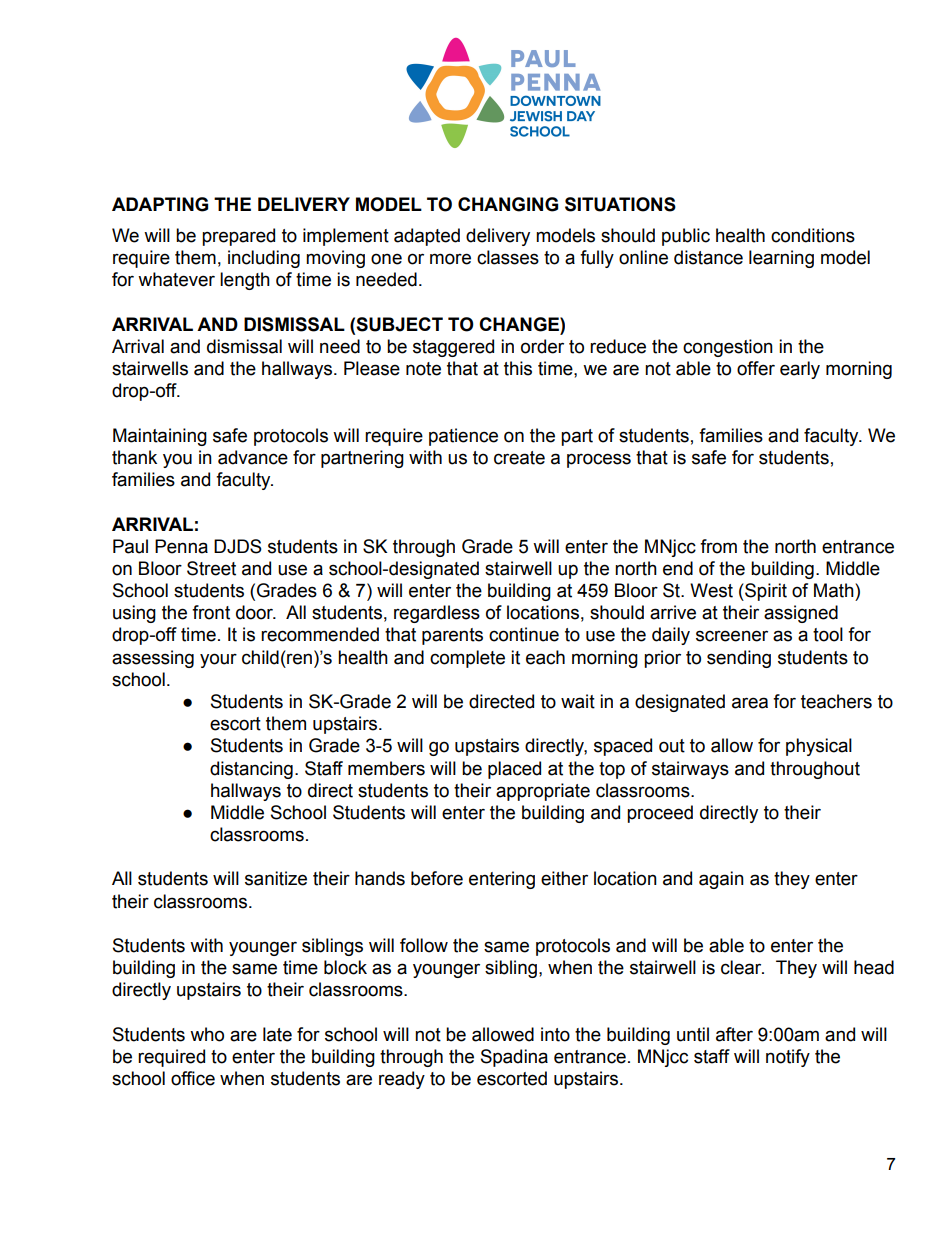 The height and width of the screenshot is (1233, 952). What do you see at coordinates (524, 634) in the screenshot?
I see `continue` at bounding box center [524, 634].
